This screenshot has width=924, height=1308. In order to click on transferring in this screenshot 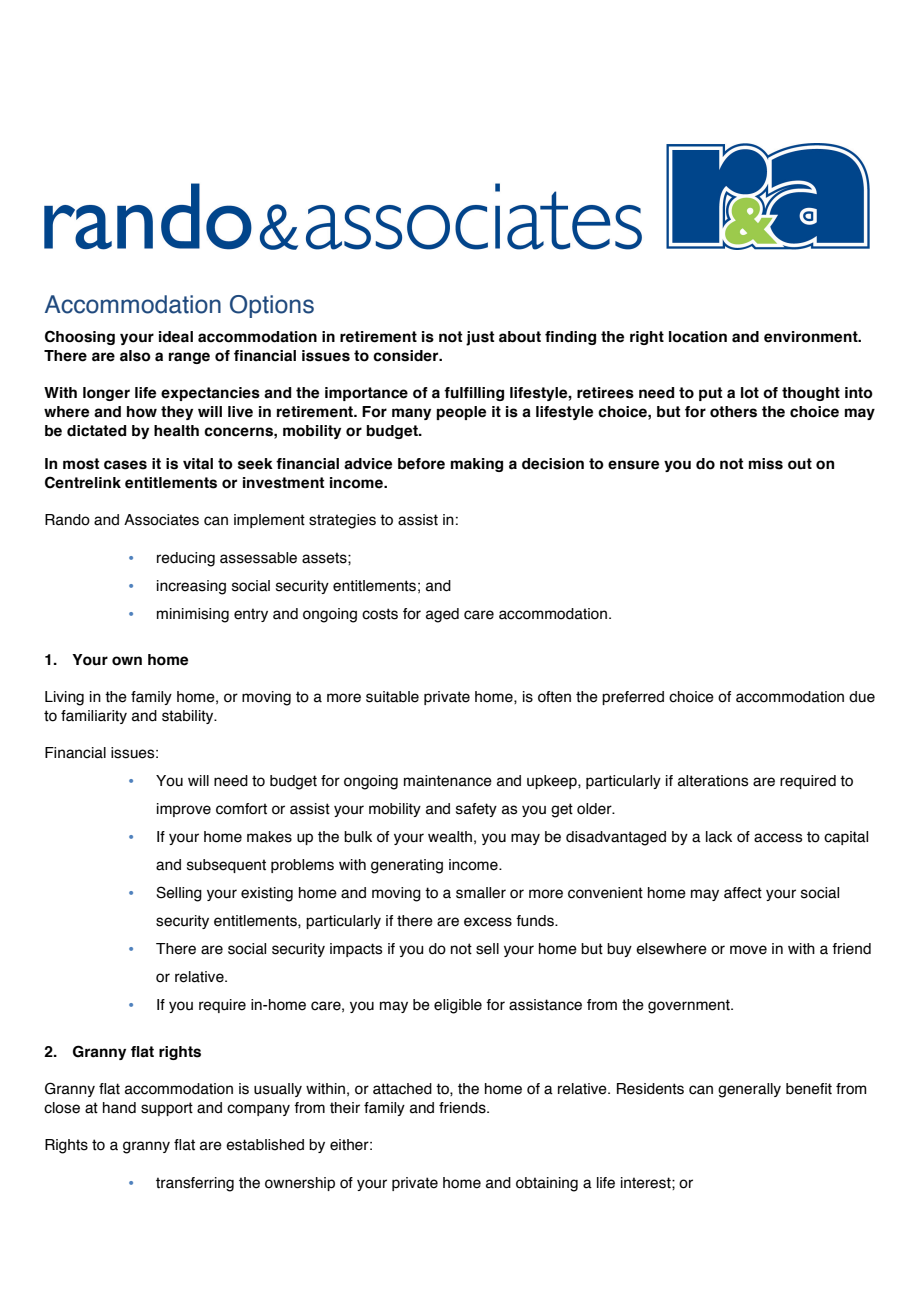, I will do `click(195, 1184)`.
